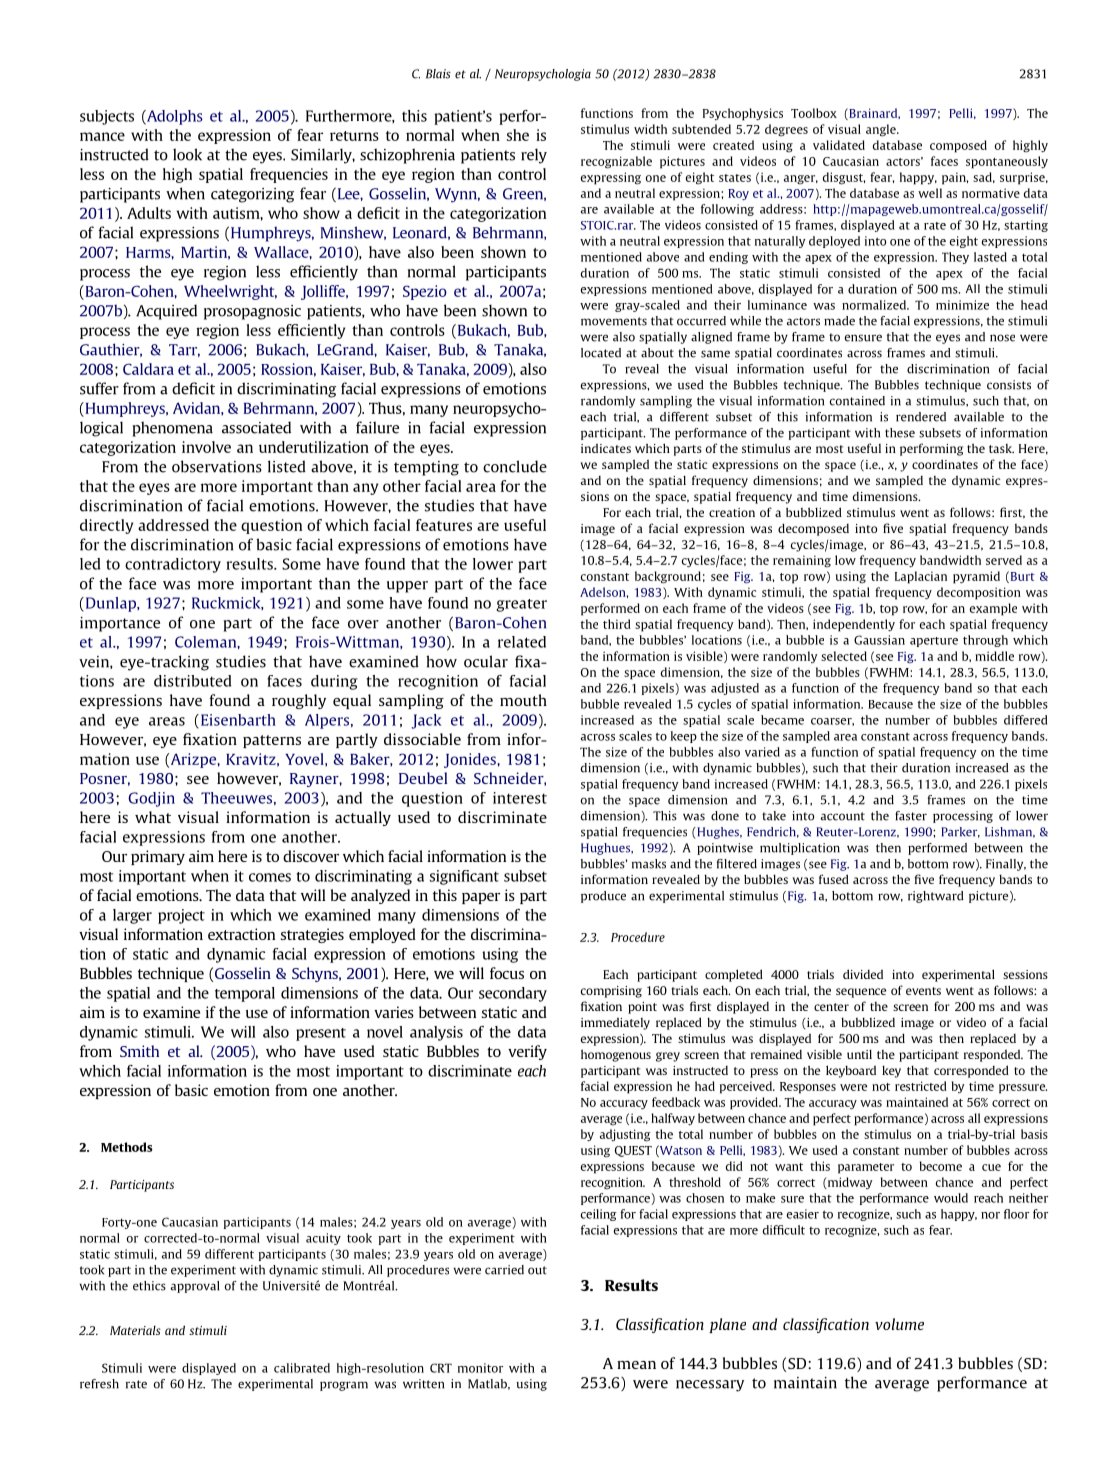 The height and width of the screenshot is (1479, 1109). I want to click on temporal, so click(245, 994).
